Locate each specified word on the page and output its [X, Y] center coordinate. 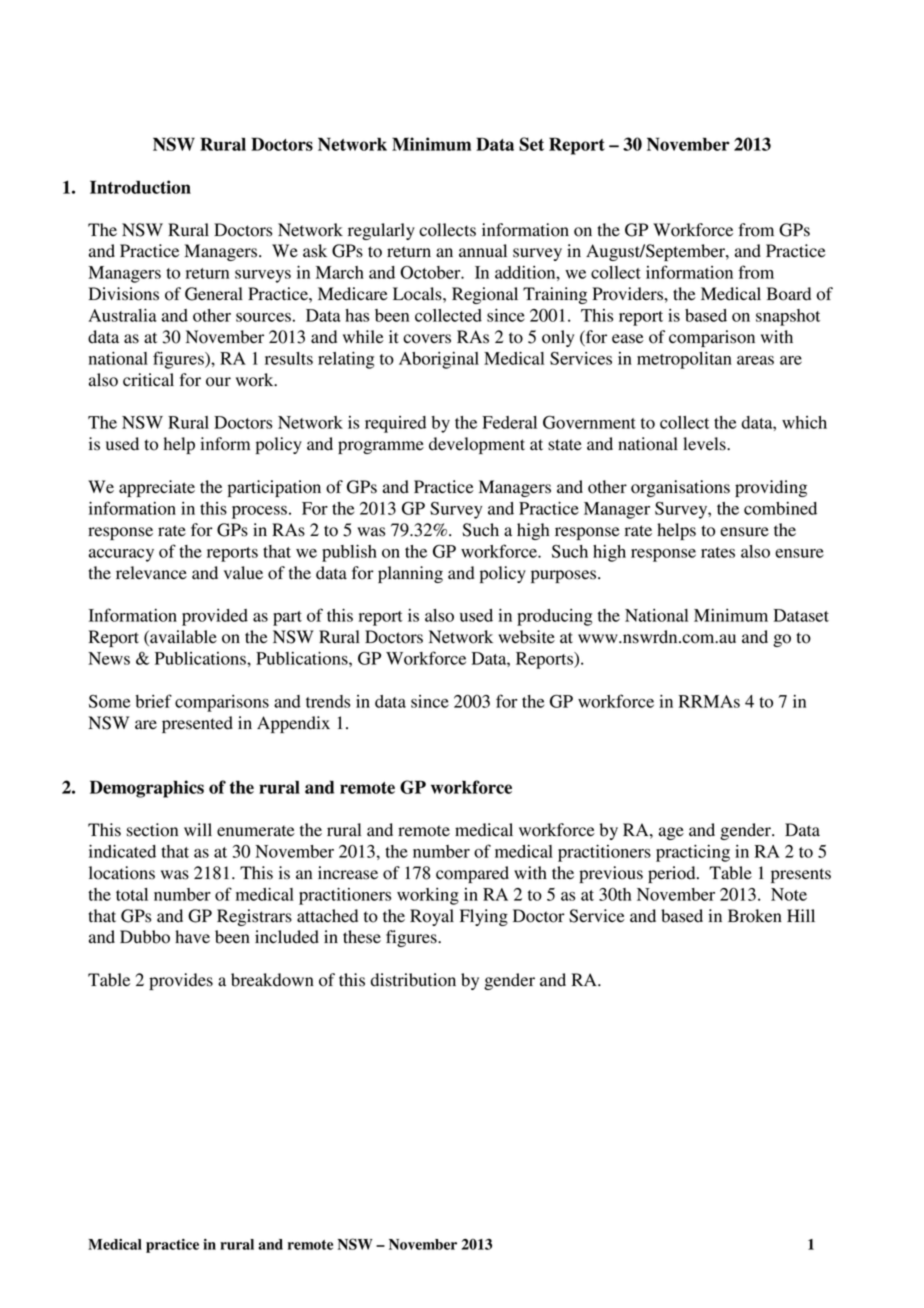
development [477, 445]
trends [328, 701]
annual [483, 251]
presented [197, 724]
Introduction [140, 187]
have [192, 936]
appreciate [157, 488]
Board [789, 294]
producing [555, 617]
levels [705, 444]
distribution [413, 980]
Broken [755, 916]
